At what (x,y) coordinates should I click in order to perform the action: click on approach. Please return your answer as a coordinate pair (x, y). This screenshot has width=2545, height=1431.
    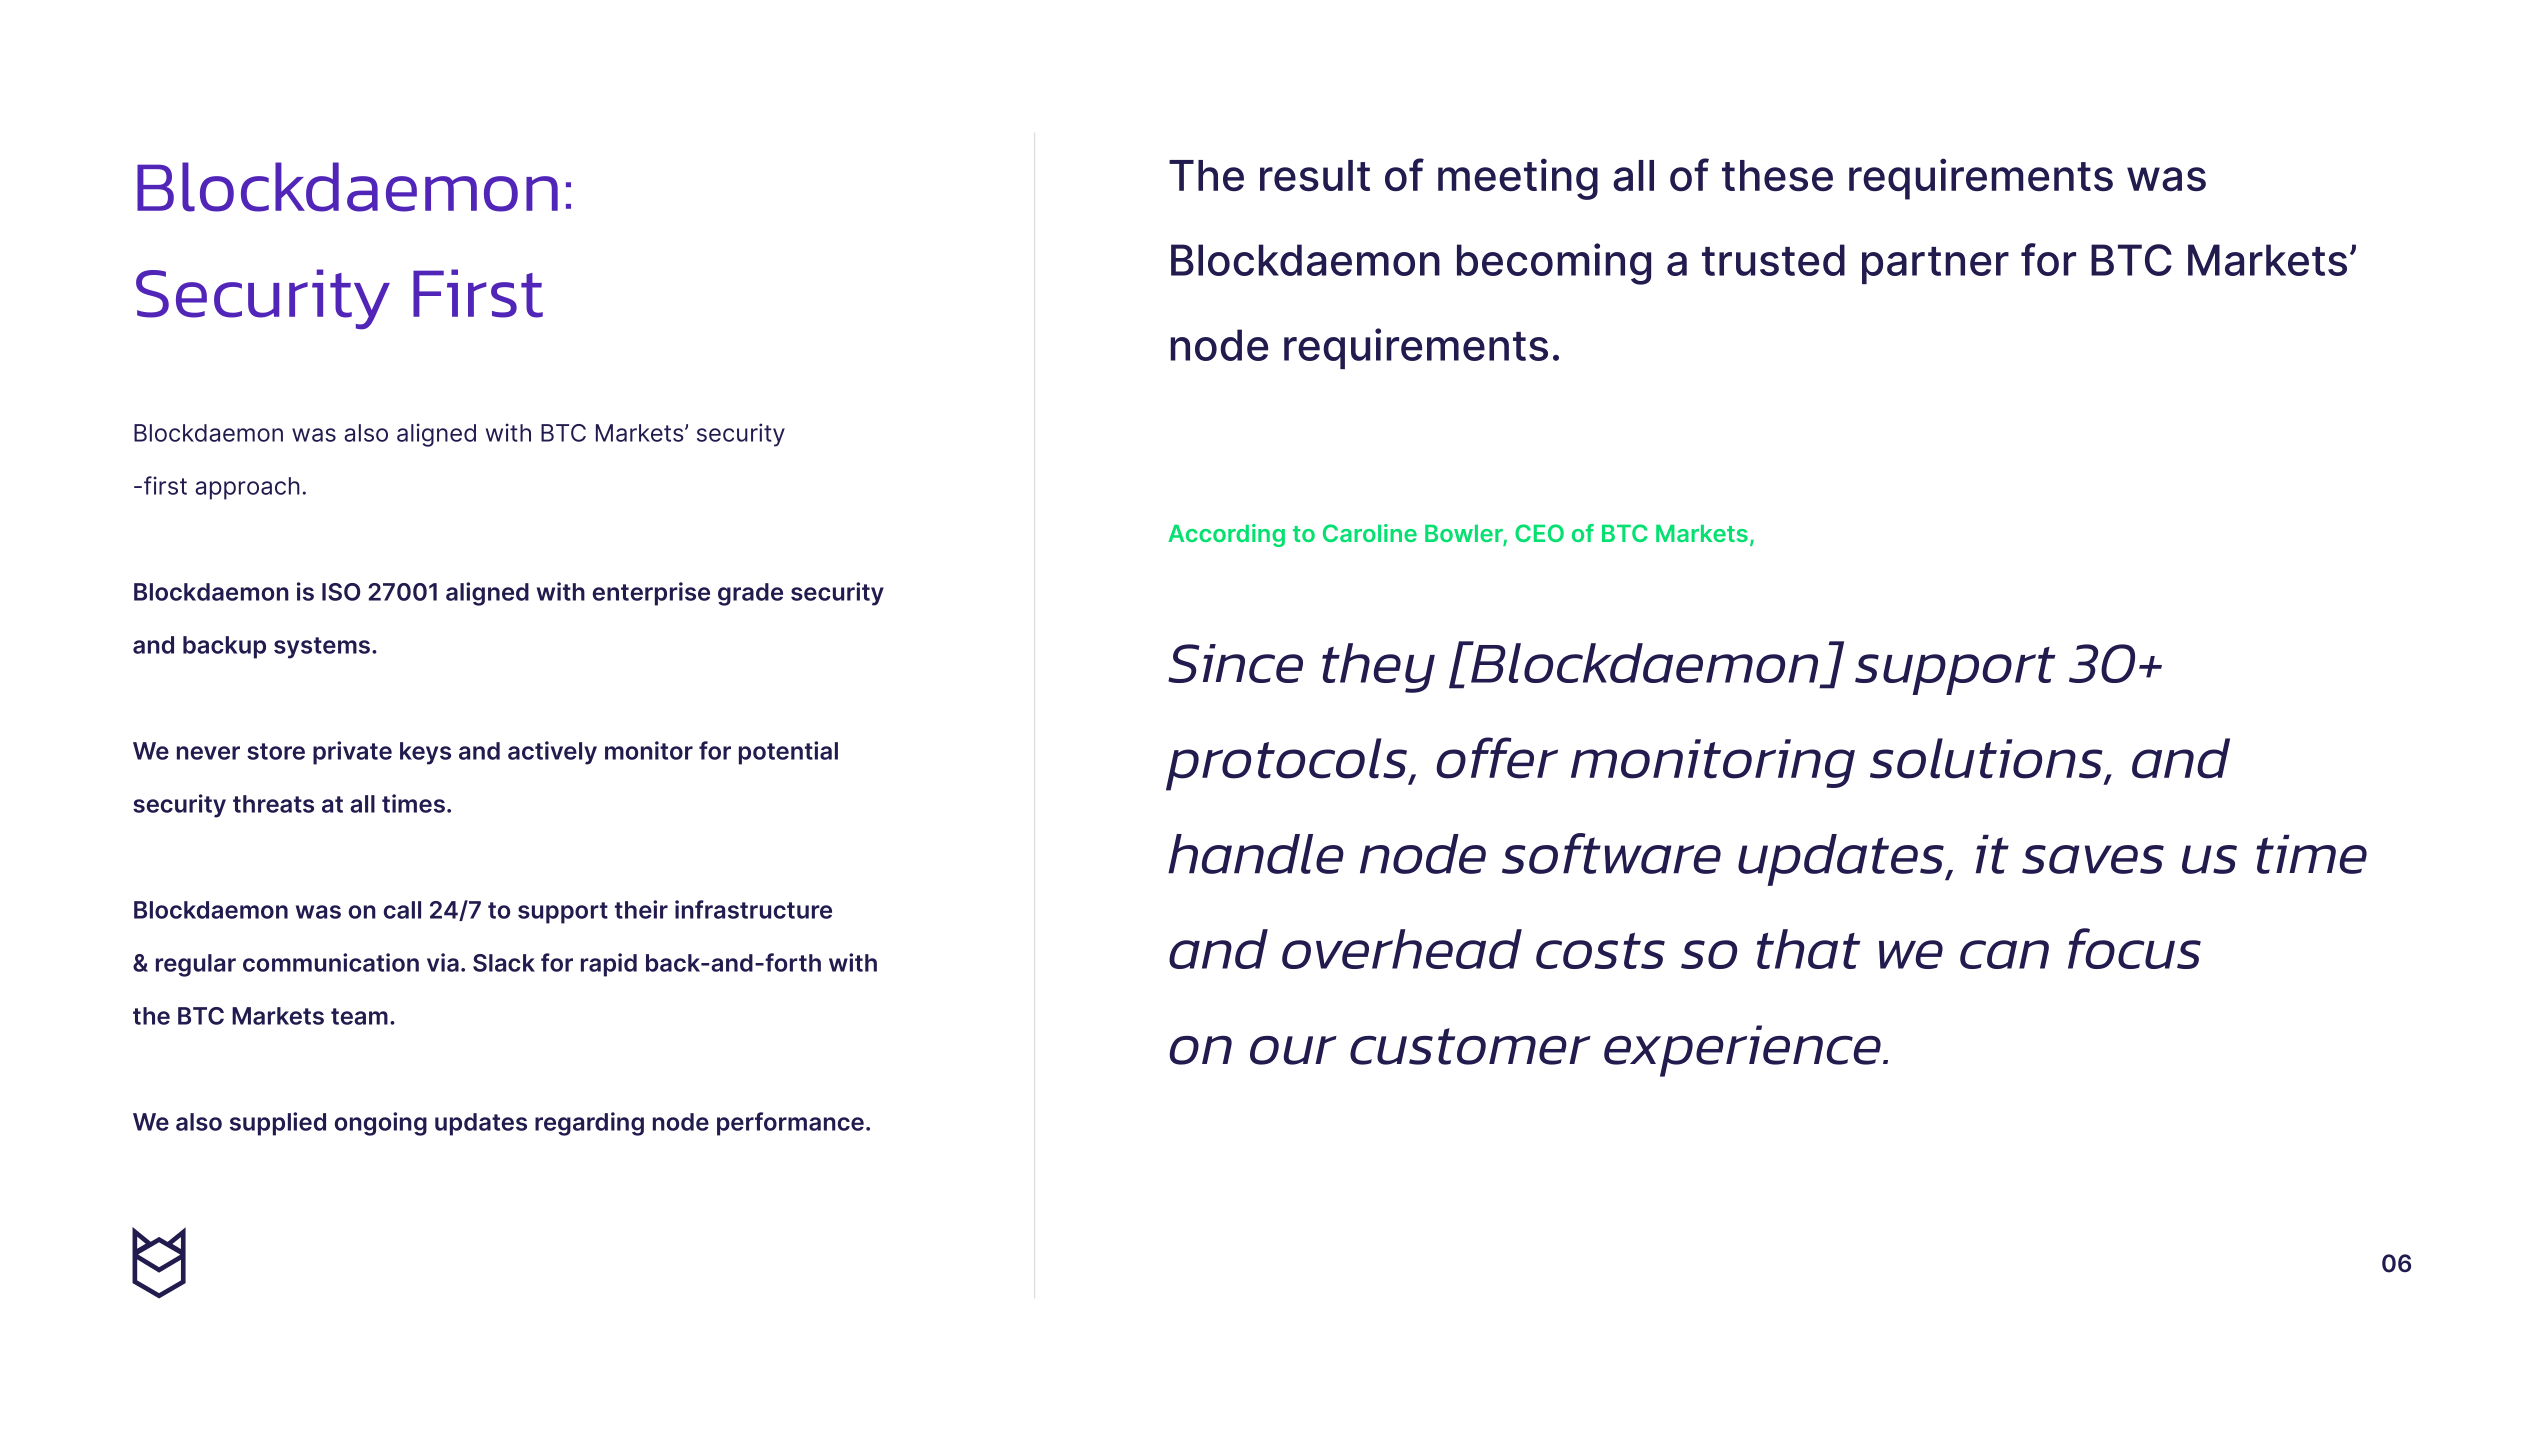
    Looking at the image, I should click on (247, 488).
